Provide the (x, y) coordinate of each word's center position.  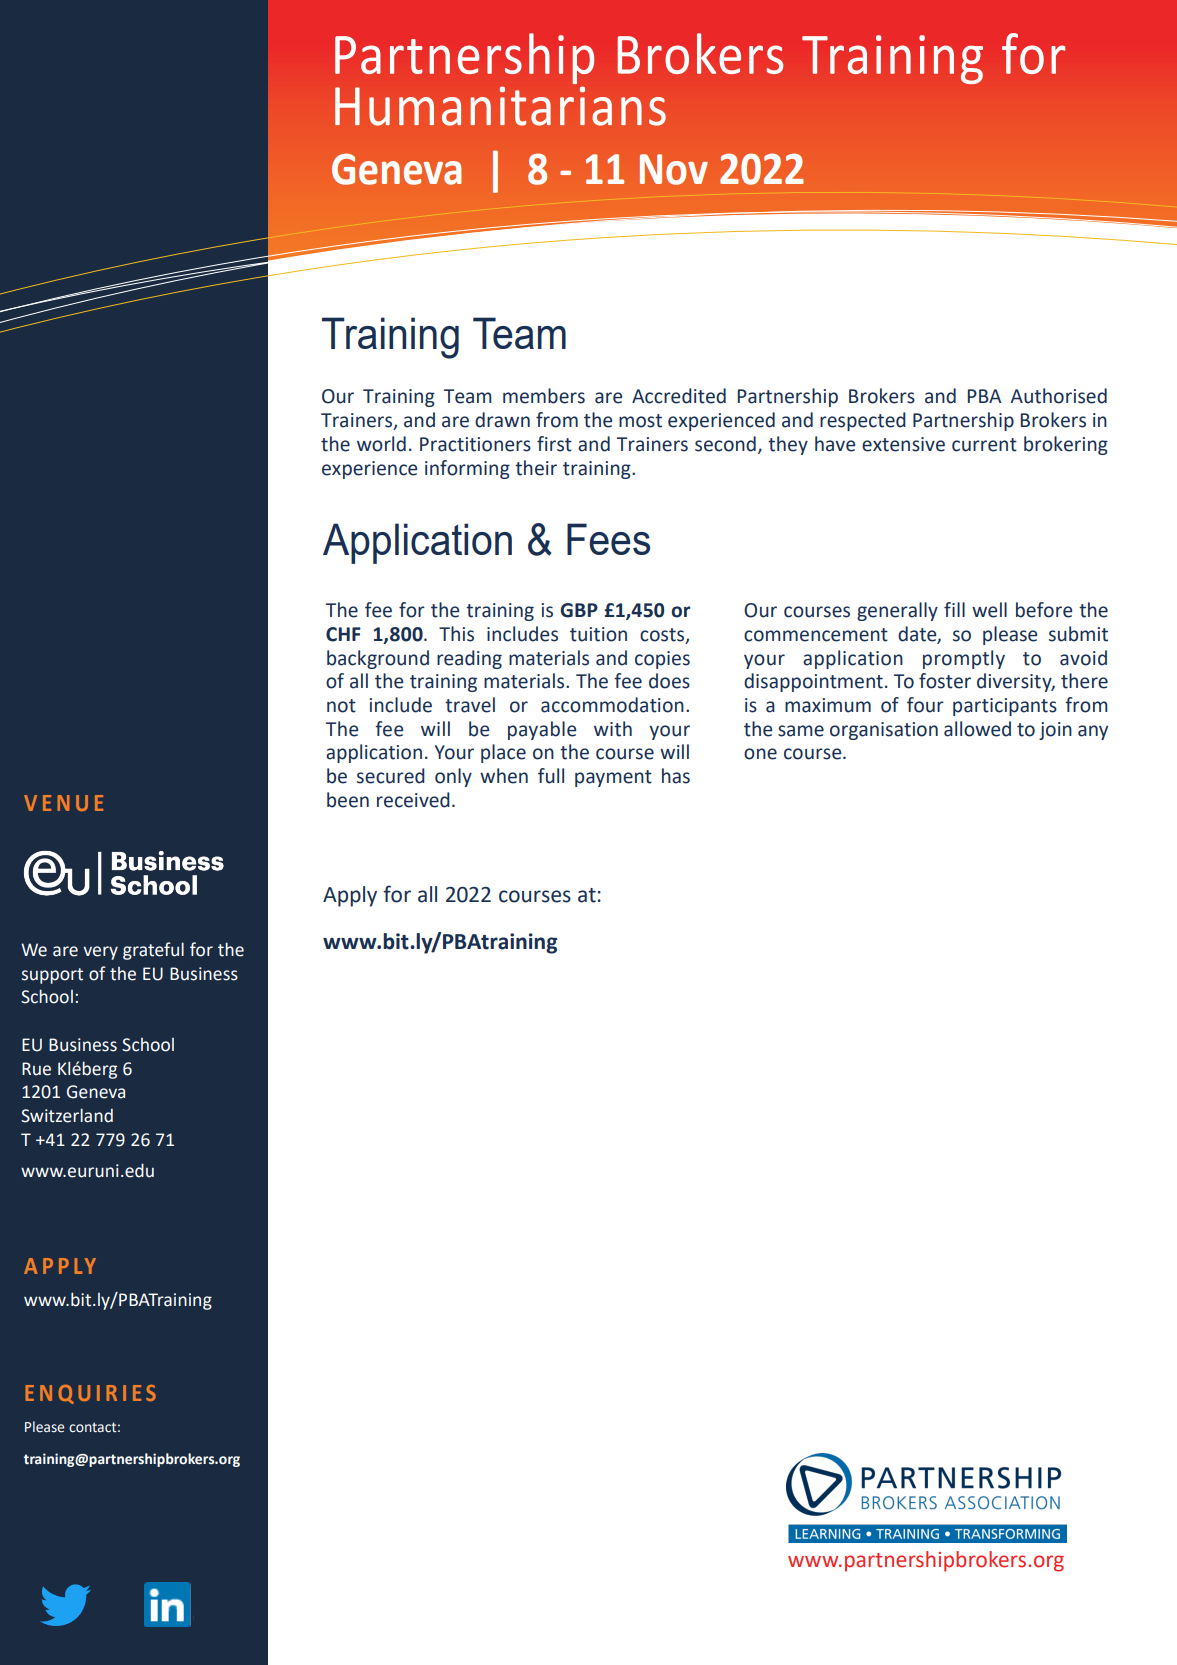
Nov (674, 169)
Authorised (1058, 396)
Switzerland (67, 1115)
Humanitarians (500, 106)
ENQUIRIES (91, 1394)
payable (542, 730)
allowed (977, 729)
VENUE (64, 803)
